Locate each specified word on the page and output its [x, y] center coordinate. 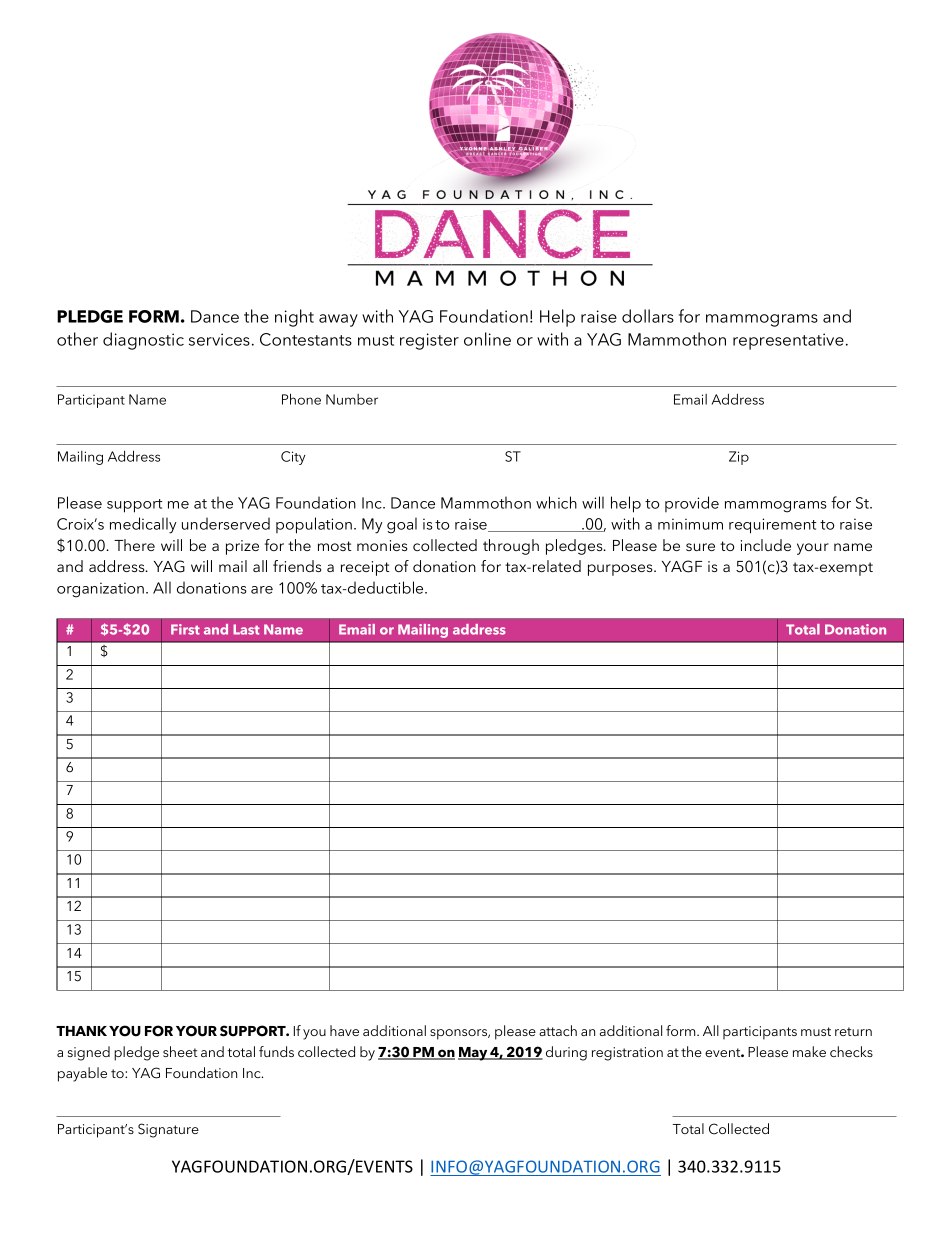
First [185, 629]
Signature [168, 1130]
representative [788, 341]
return [853, 1031]
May [473, 1054]
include [766, 545]
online [487, 339]
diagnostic [143, 341]
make [809, 1051]
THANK [81, 1031]
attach [558, 1030]
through [511, 547]
